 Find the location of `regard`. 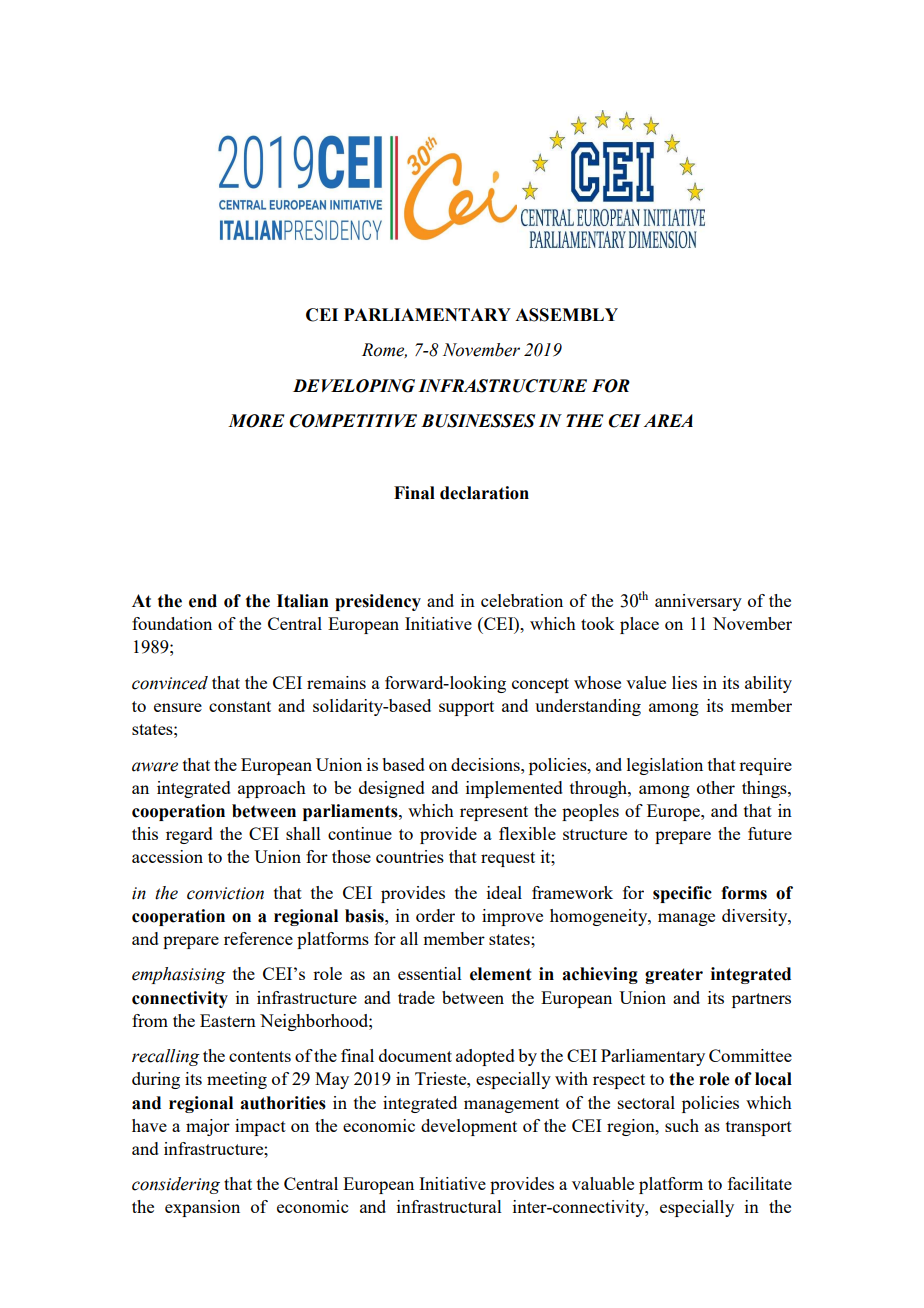

regard is located at coordinates (189, 835).
